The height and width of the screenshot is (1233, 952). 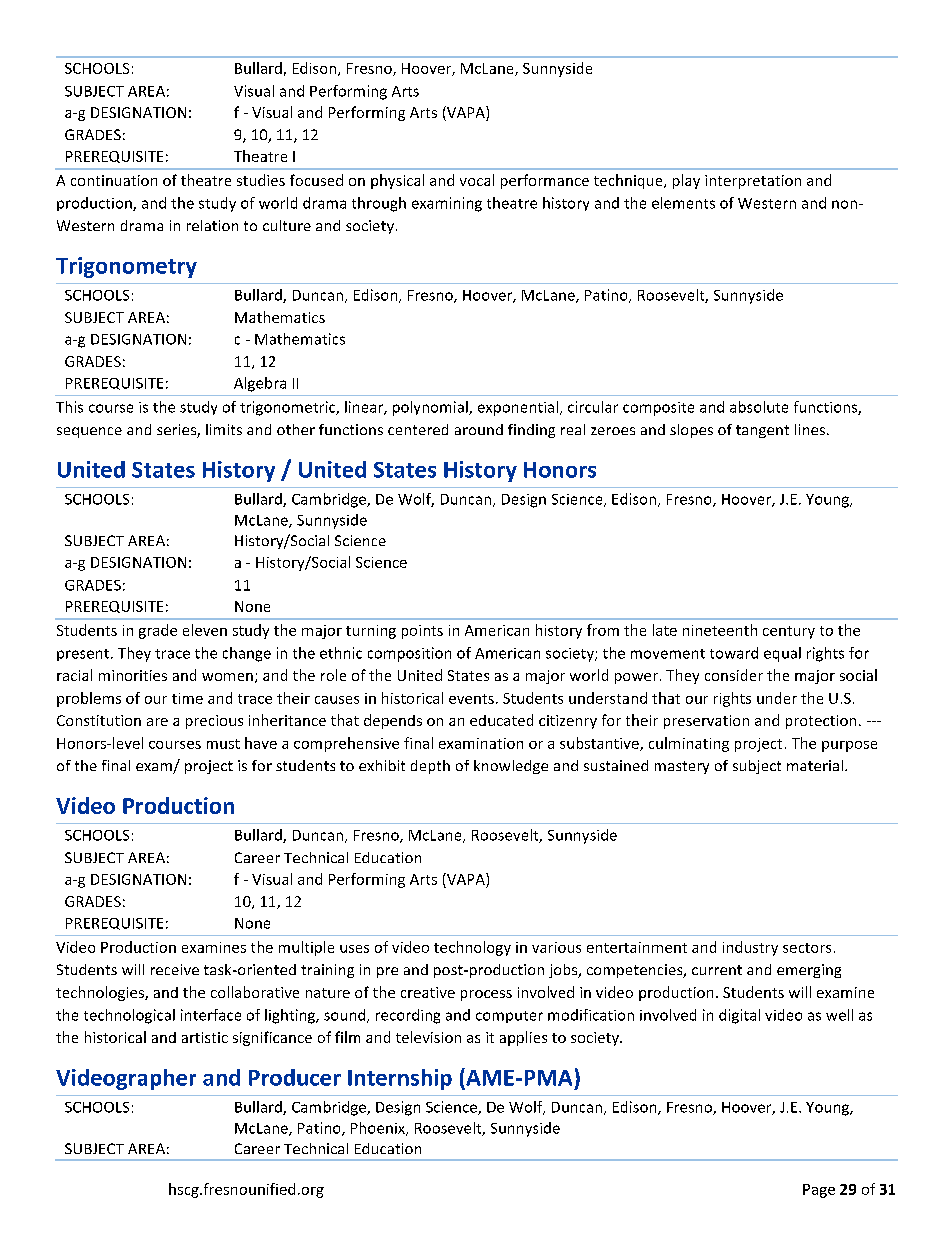 What do you see at coordinates (753, 182) in the screenshot?
I see `interpretation` at bounding box center [753, 182].
